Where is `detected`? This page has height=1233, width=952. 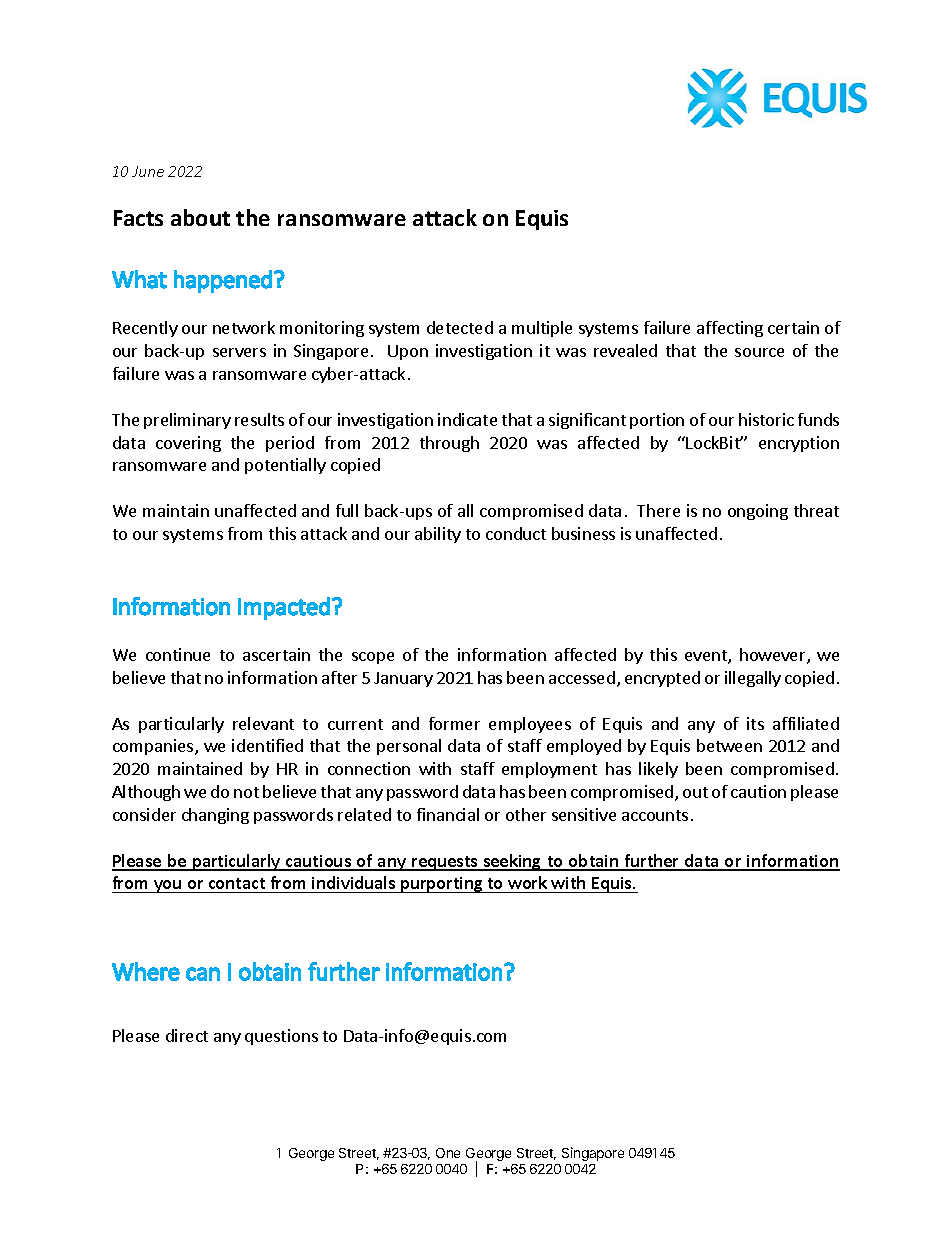
detected is located at coordinates (460, 327).
